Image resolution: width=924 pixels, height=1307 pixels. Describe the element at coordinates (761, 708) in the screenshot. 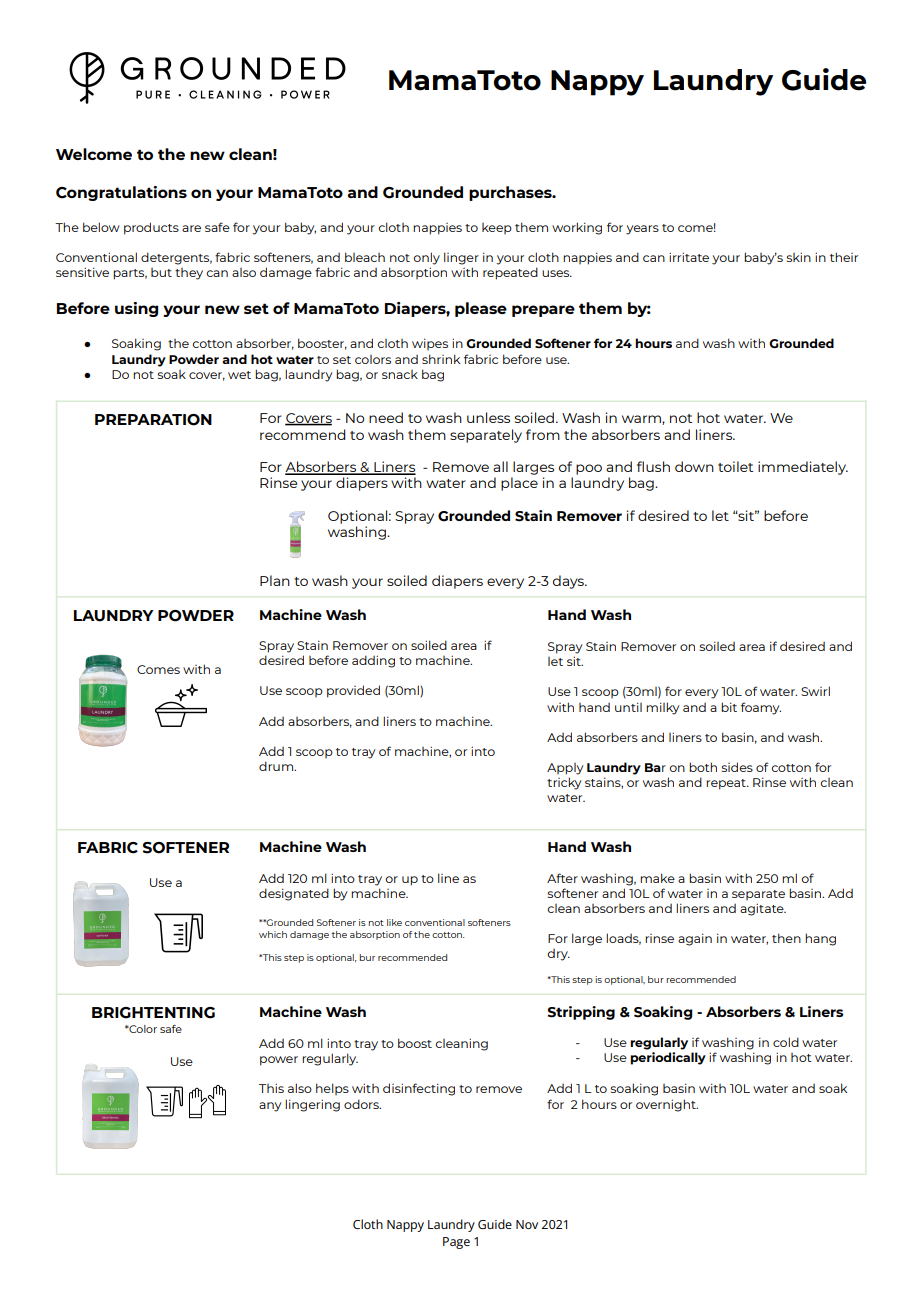

I see `foamy` at that location.
